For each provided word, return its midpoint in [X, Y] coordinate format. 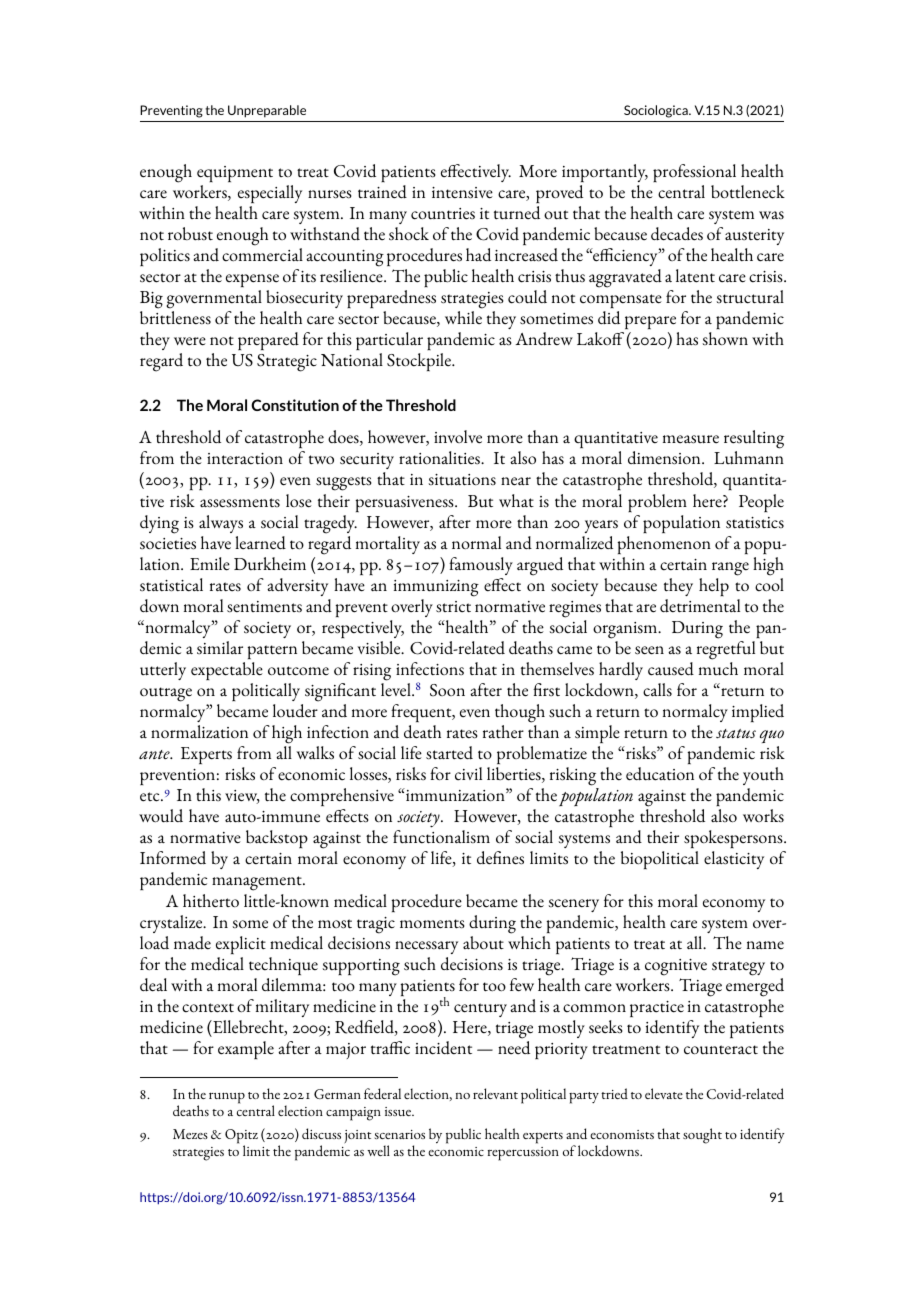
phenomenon [664, 545]
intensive [462, 193]
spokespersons [734, 841]
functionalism [441, 837]
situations [462, 480]
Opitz [241, 1137]
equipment [235, 174]
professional [694, 173]
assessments [240, 503]
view [242, 797]
